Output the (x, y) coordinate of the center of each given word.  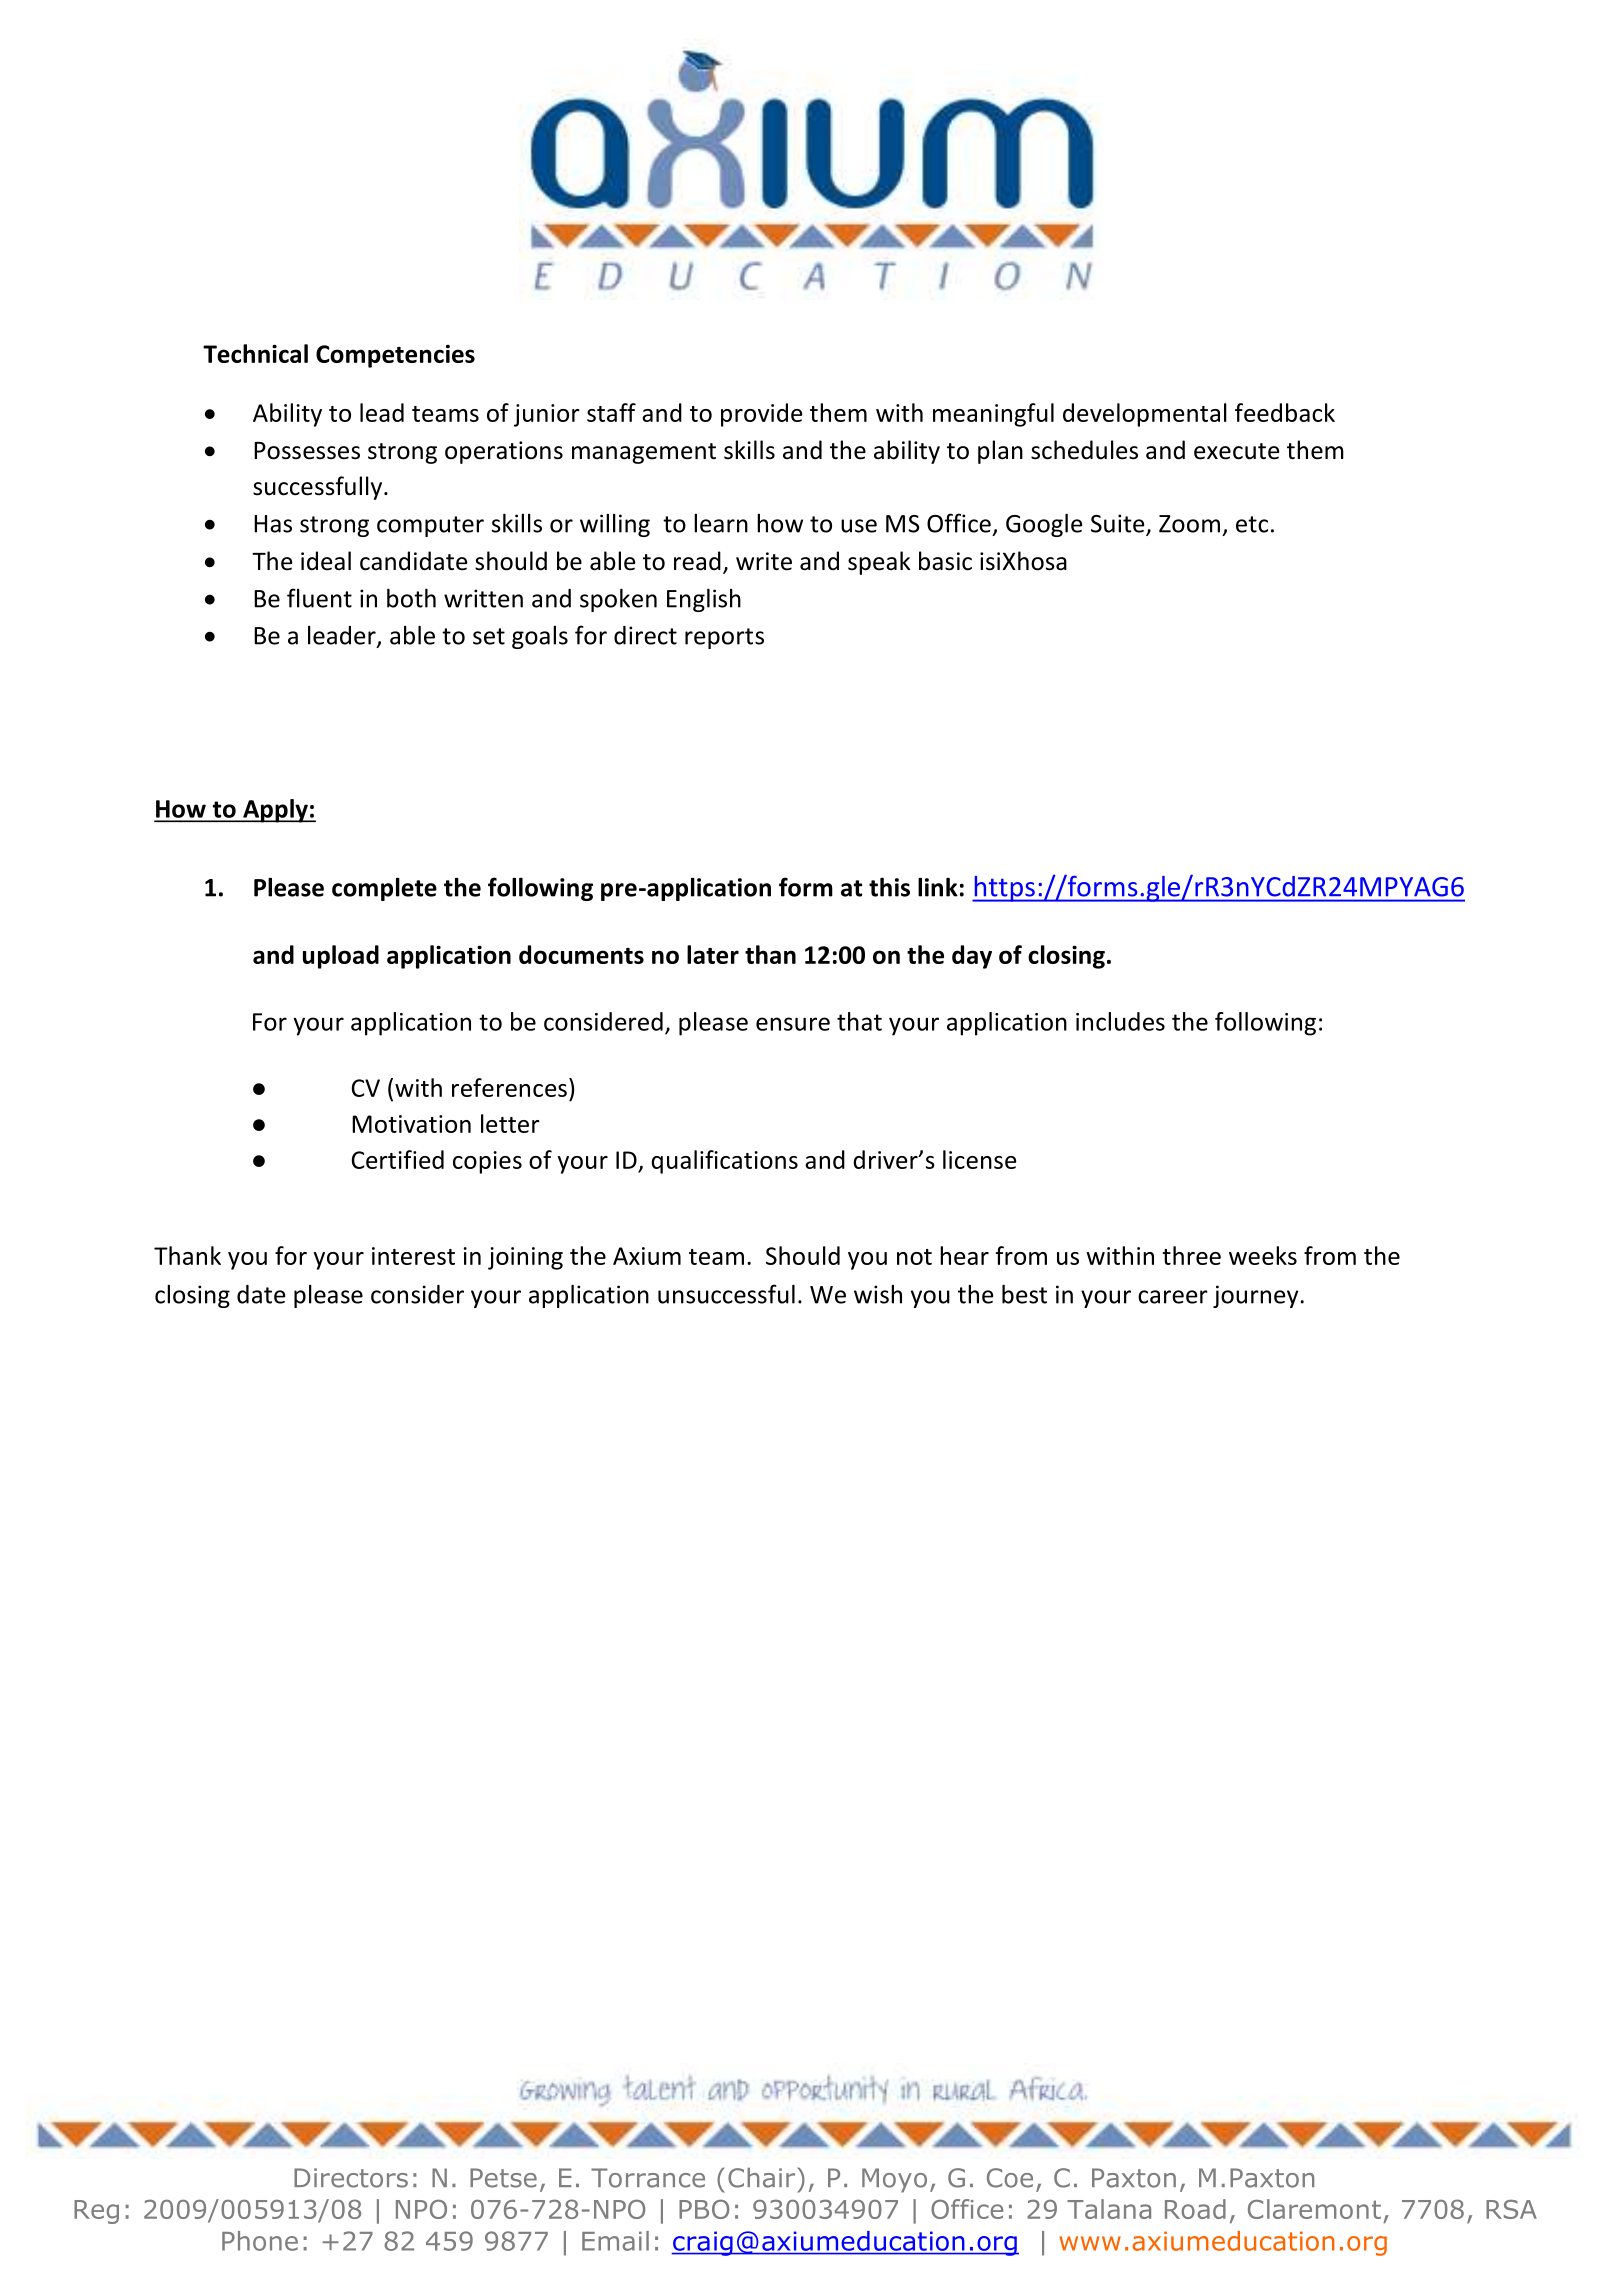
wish (878, 1294)
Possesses (307, 451)
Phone (260, 2241)
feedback (1285, 412)
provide (762, 415)
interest (413, 1256)
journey (1257, 1296)
